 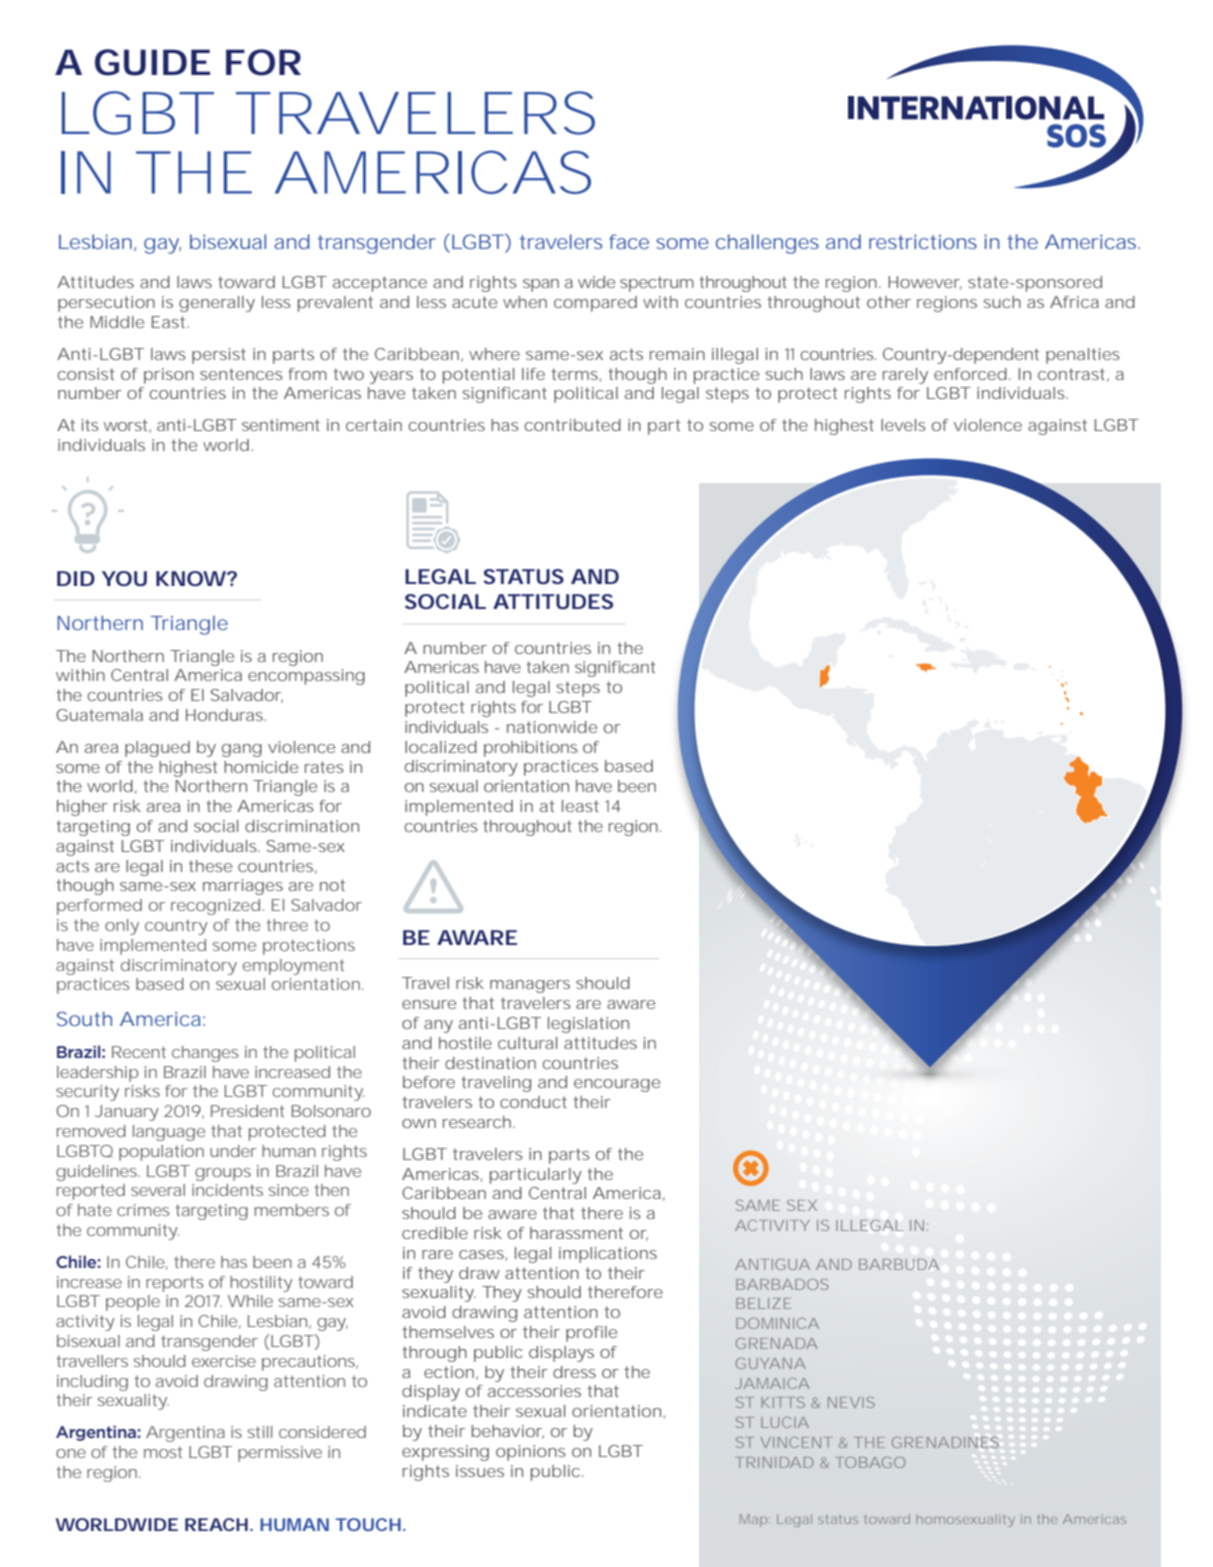 What do you see at coordinates (530, 986) in the screenshot?
I see `managers` at bounding box center [530, 986].
